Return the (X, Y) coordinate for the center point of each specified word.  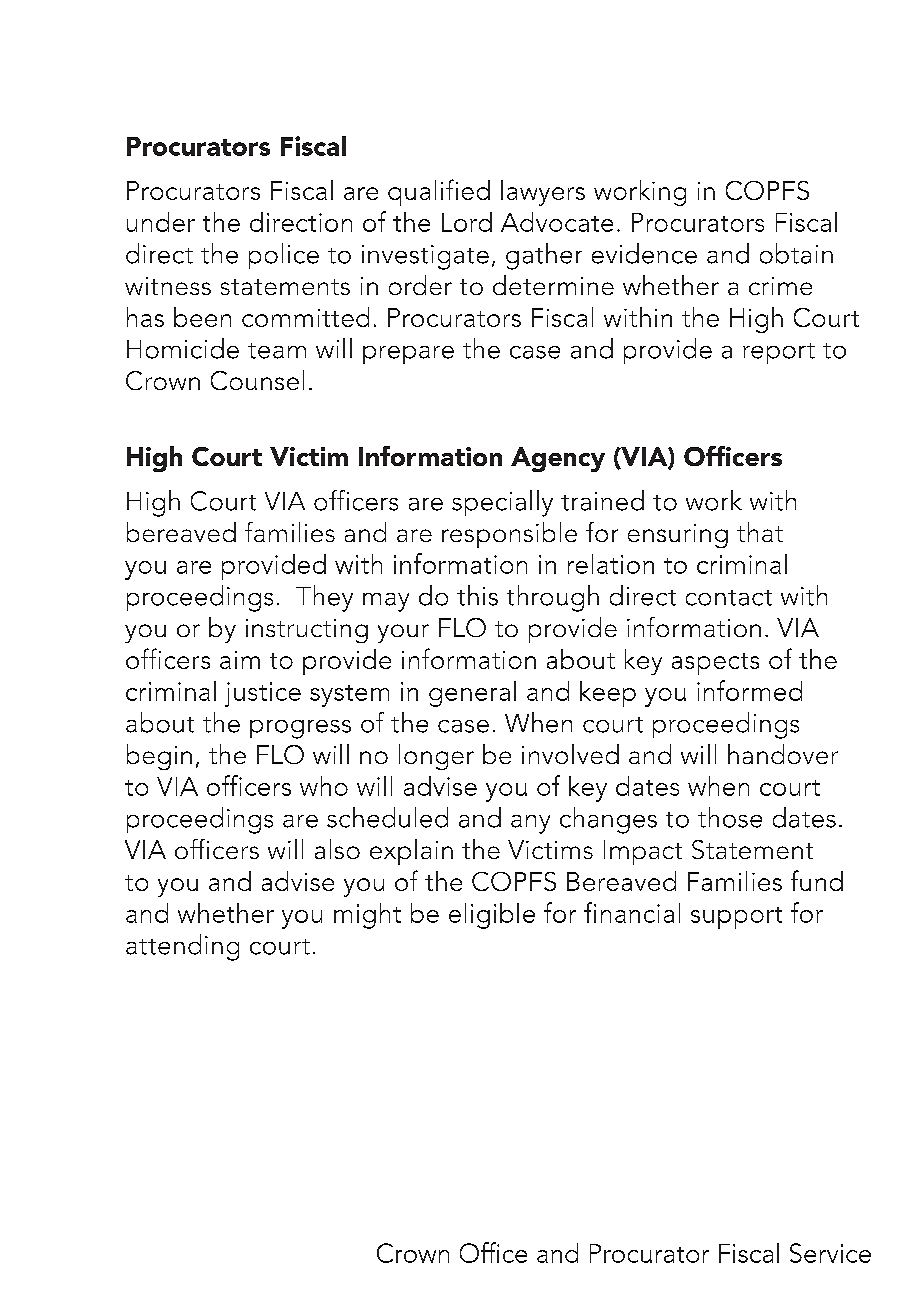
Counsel (257, 380)
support (736, 918)
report (779, 353)
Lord (467, 222)
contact (729, 598)
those (730, 817)
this (477, 595)
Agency (558, 459)
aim (240, 660)
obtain (796, 253)
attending (182, 947)
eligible (492, 916)
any (530, 824)
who (324, 786)
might (367, 916)
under (161, 222)
